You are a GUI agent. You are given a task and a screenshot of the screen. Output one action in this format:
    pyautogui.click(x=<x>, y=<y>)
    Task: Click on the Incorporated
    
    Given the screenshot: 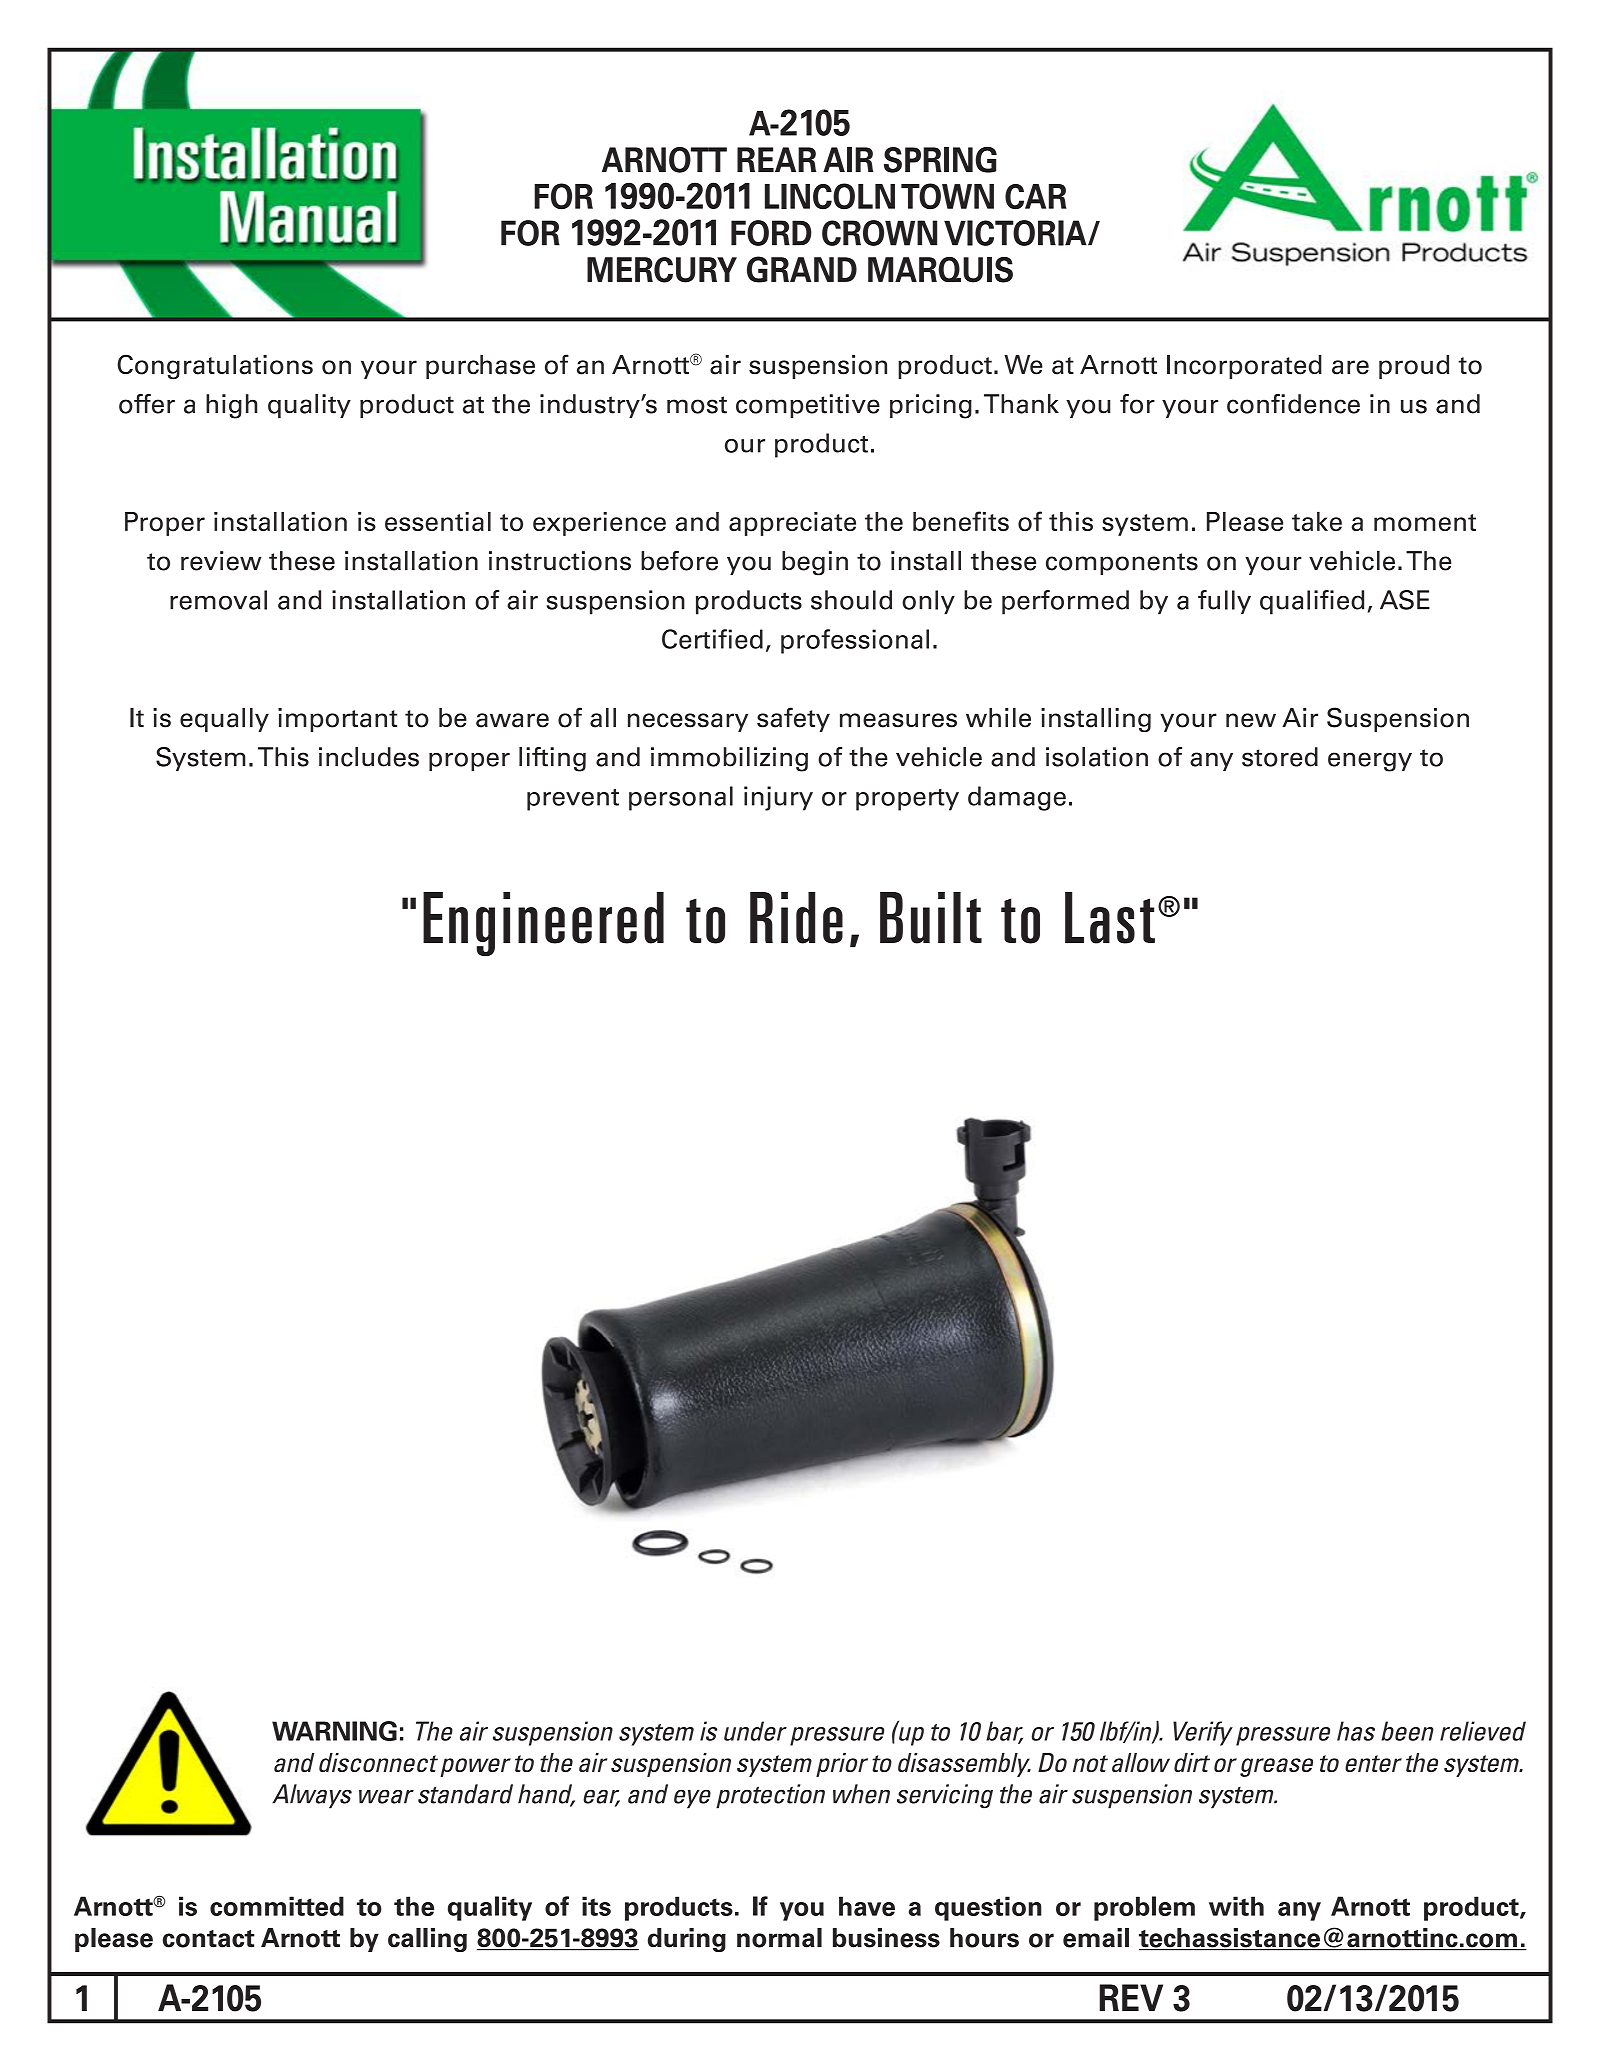 What is the action you would take?
    pyautogui.click(x=1244, y=367)
